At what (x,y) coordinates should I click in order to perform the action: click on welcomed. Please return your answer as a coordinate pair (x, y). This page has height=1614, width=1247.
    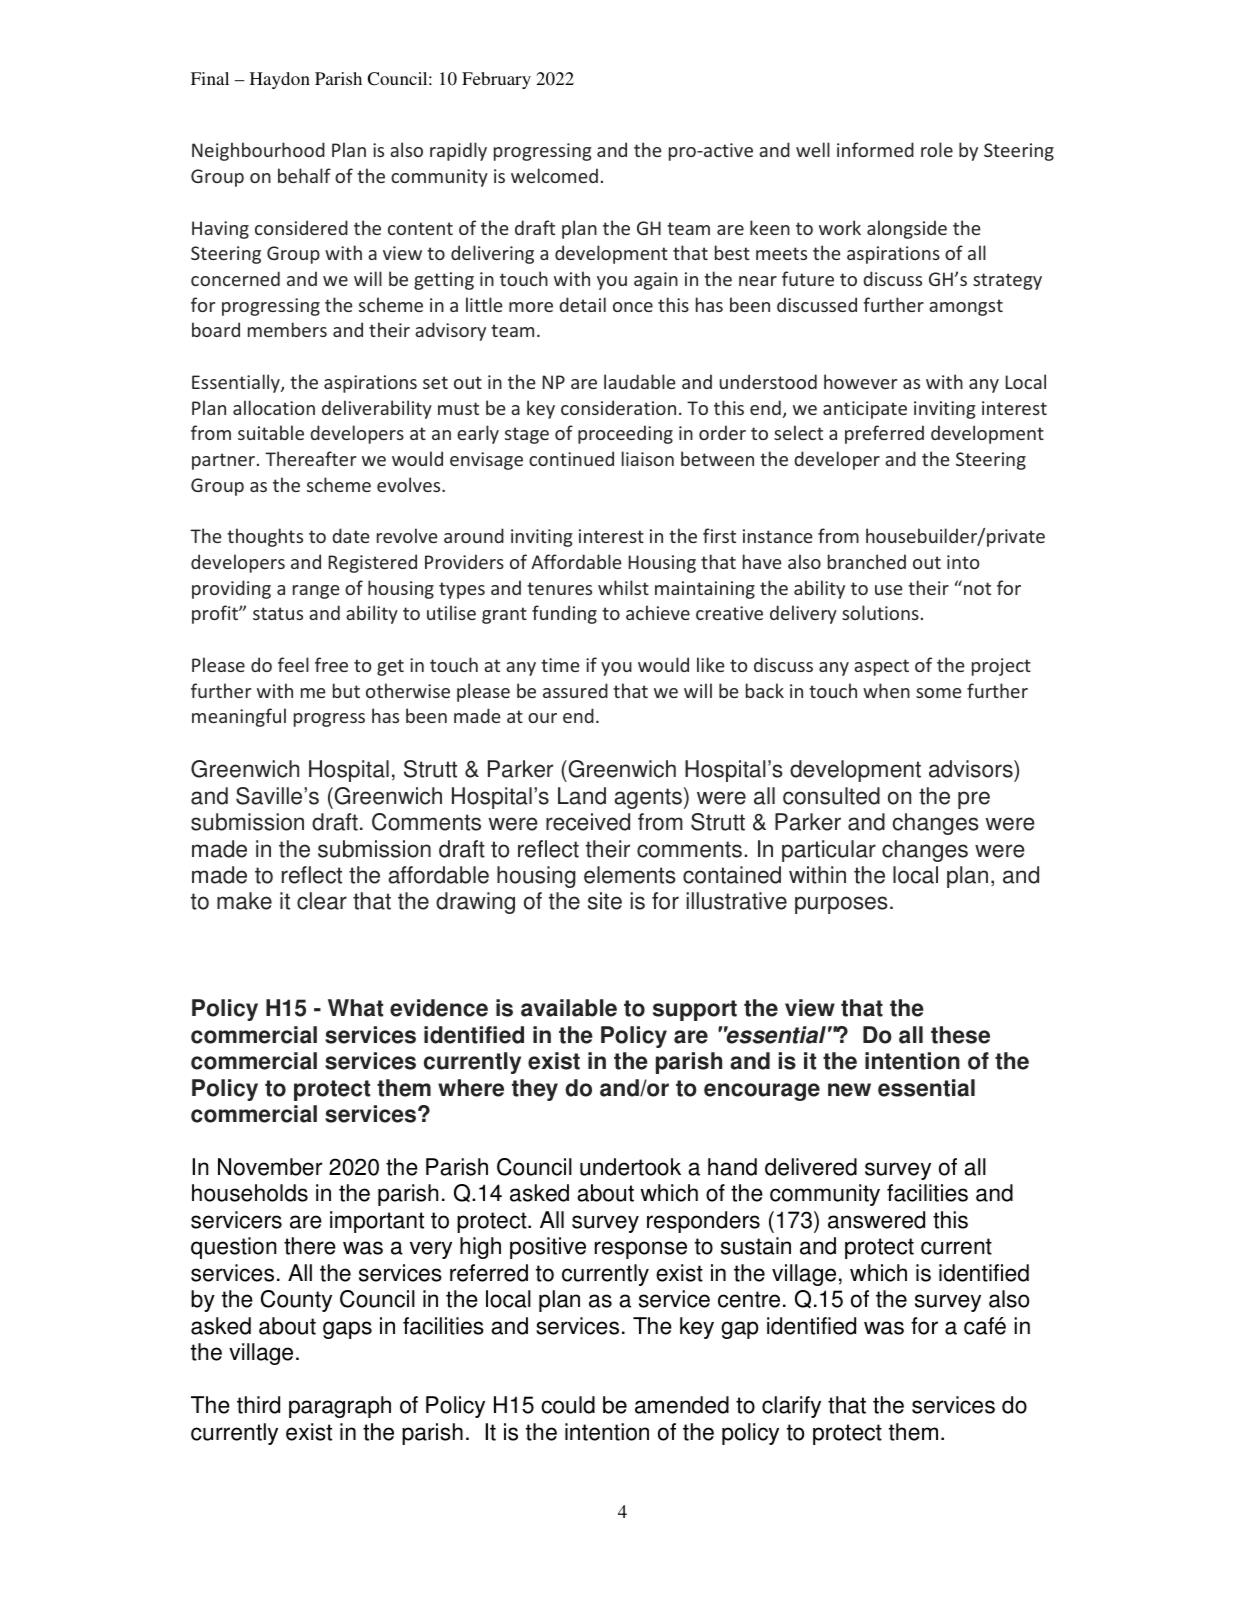
    Looking at the image, I should click on (554, 175).
